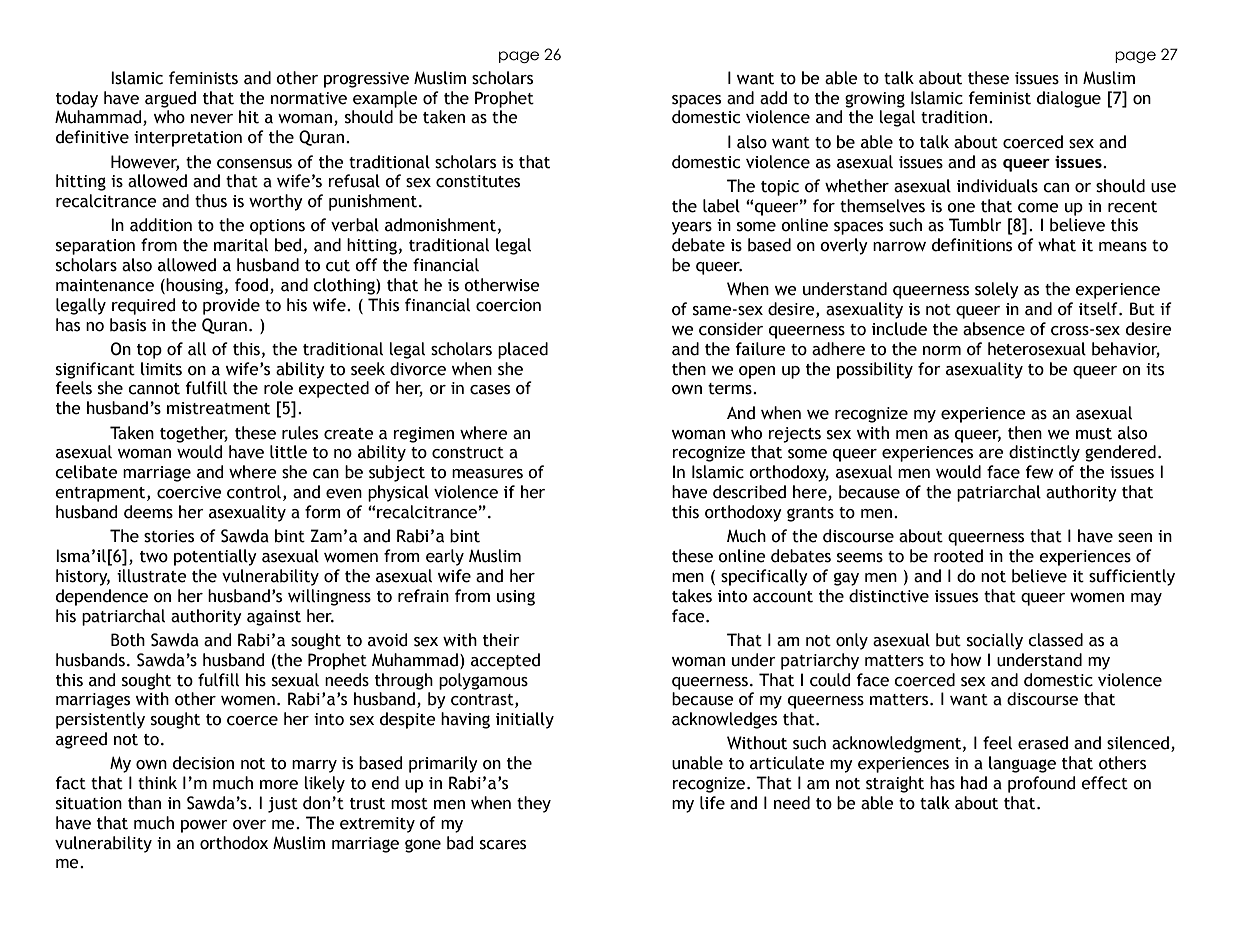 The image size is (1233, 952). Describe the element at coordinates (692, 228) in the screenshot. I see `years` at that location.
